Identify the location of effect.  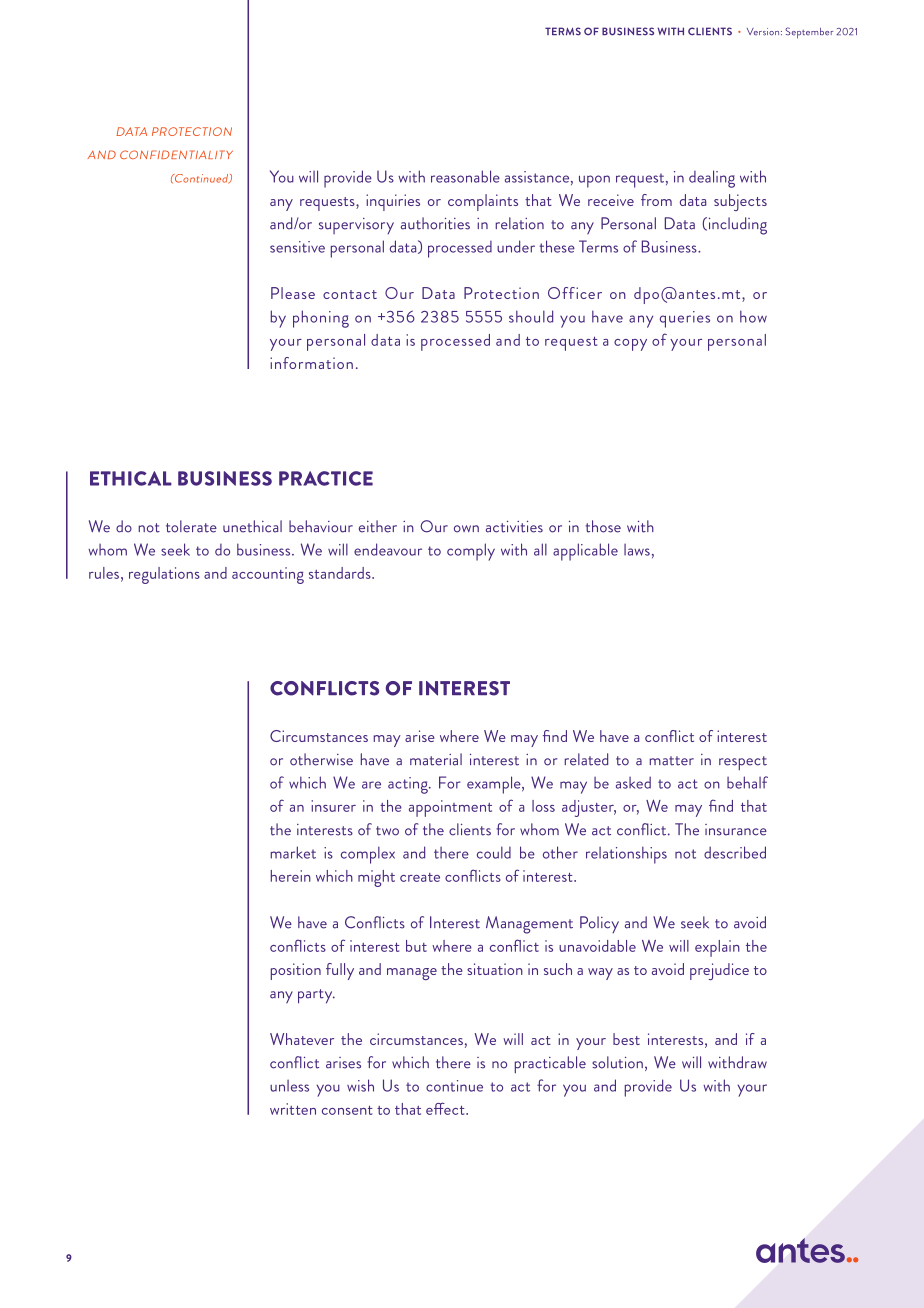
(446, 1108).
